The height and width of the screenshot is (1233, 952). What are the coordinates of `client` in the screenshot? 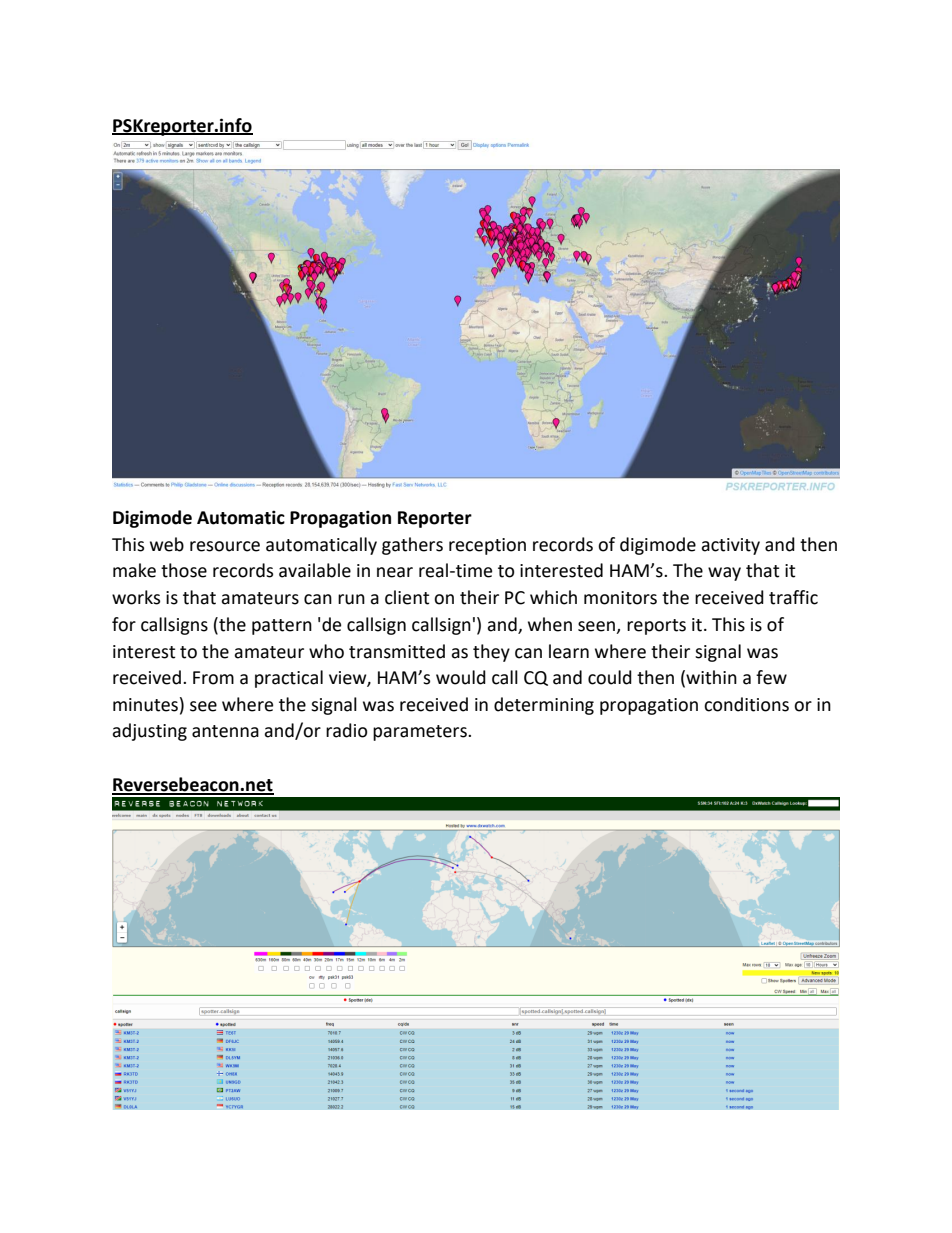 It's located at (407, 597).
